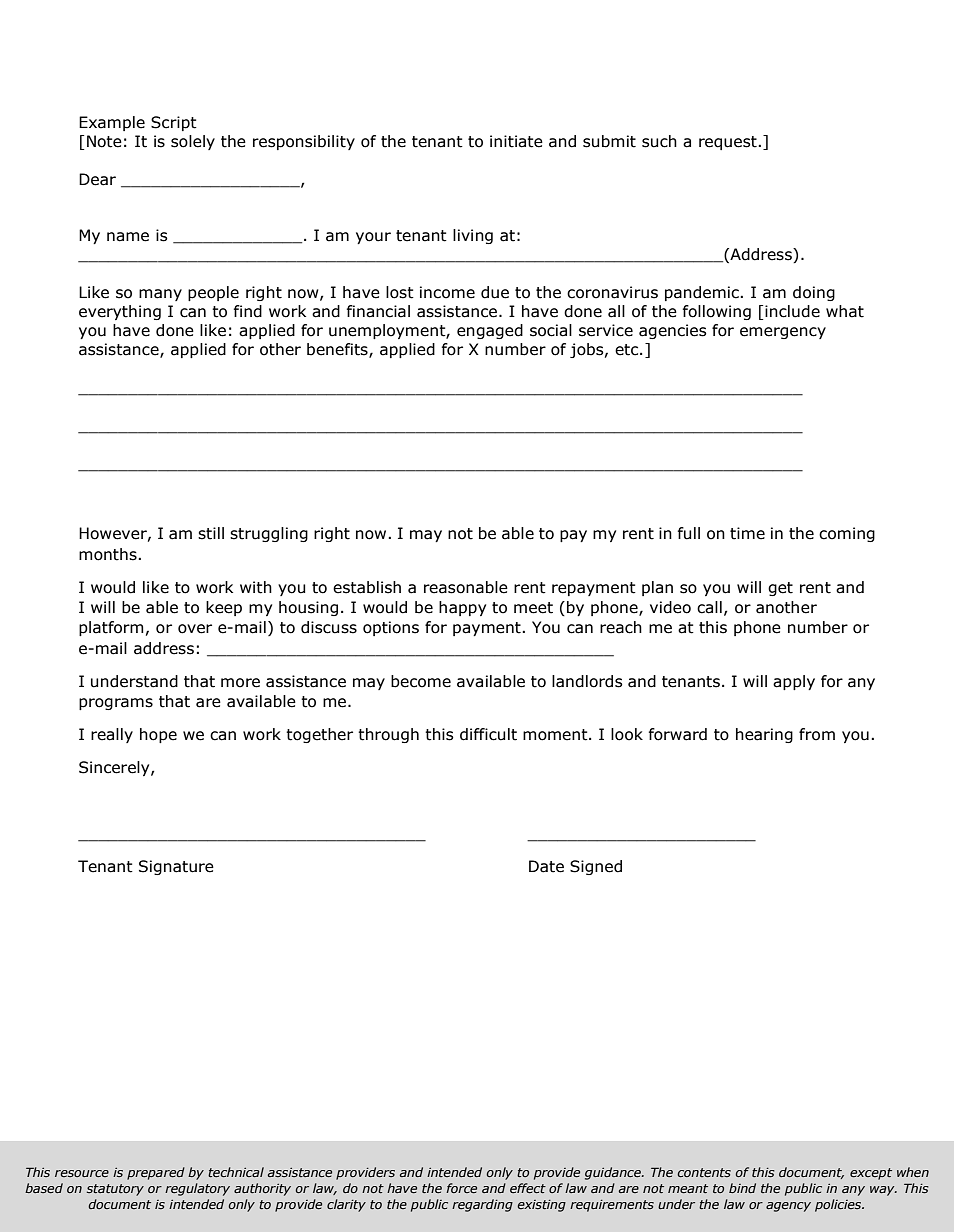 The width and height of the page is (954, 1232). Describe the element at coordinates (462, 608) in the page. I see `happy` at that location.
